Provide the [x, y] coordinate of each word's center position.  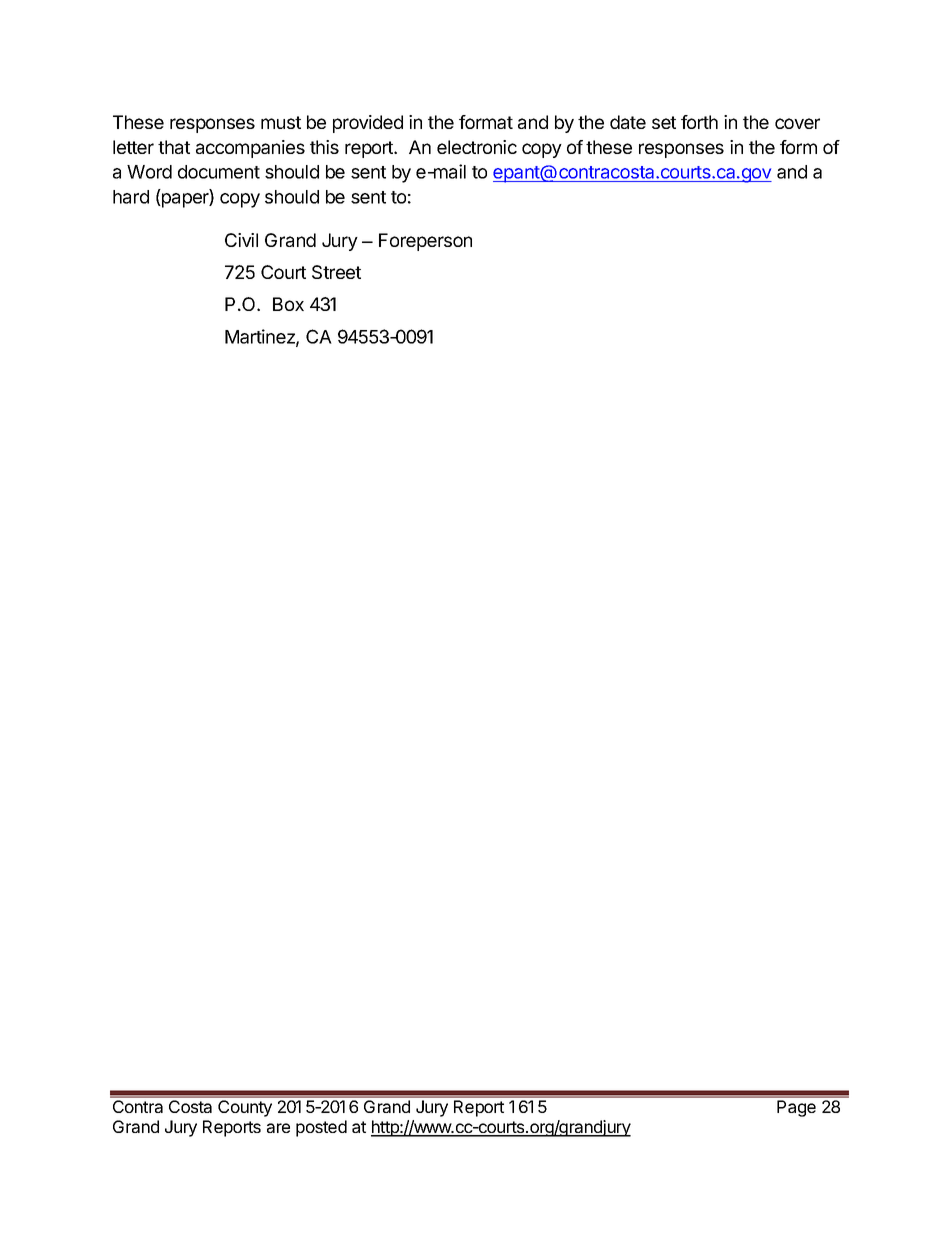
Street [336, 272]
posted [321, 1128]
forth [699, 122]
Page [796, 1108]
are [278, 1128]
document [219, 172]
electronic [477, 147]
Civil [241, 240]
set [664, 122]
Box [288, 304]
